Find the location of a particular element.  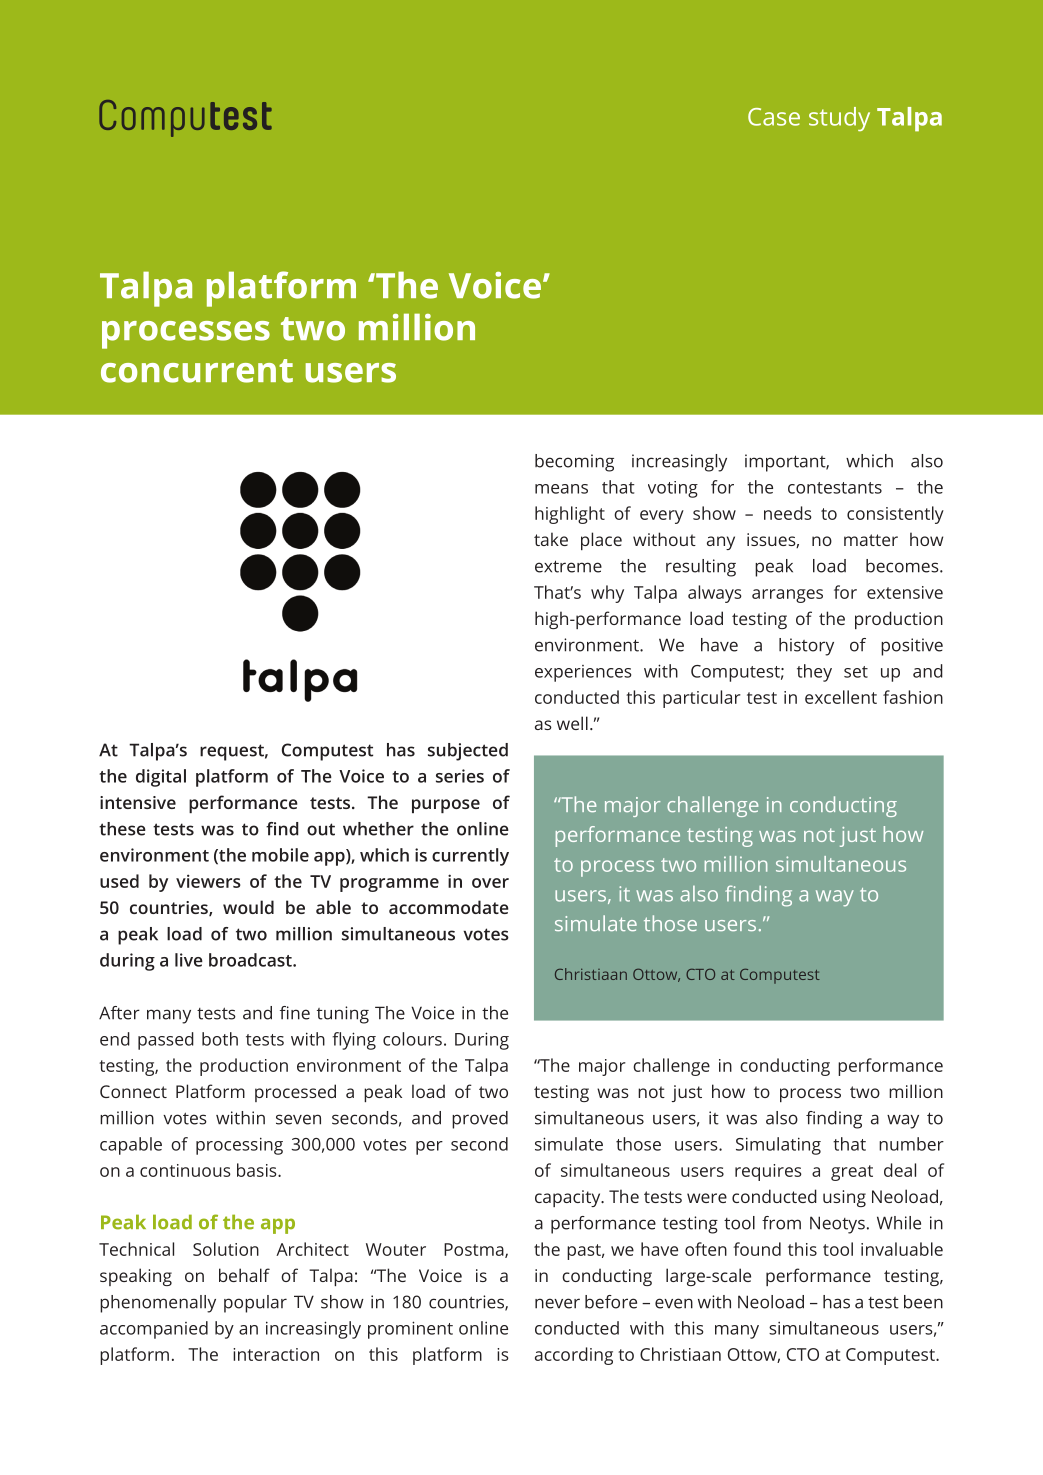

needs is located at coordinates (788, 513).
